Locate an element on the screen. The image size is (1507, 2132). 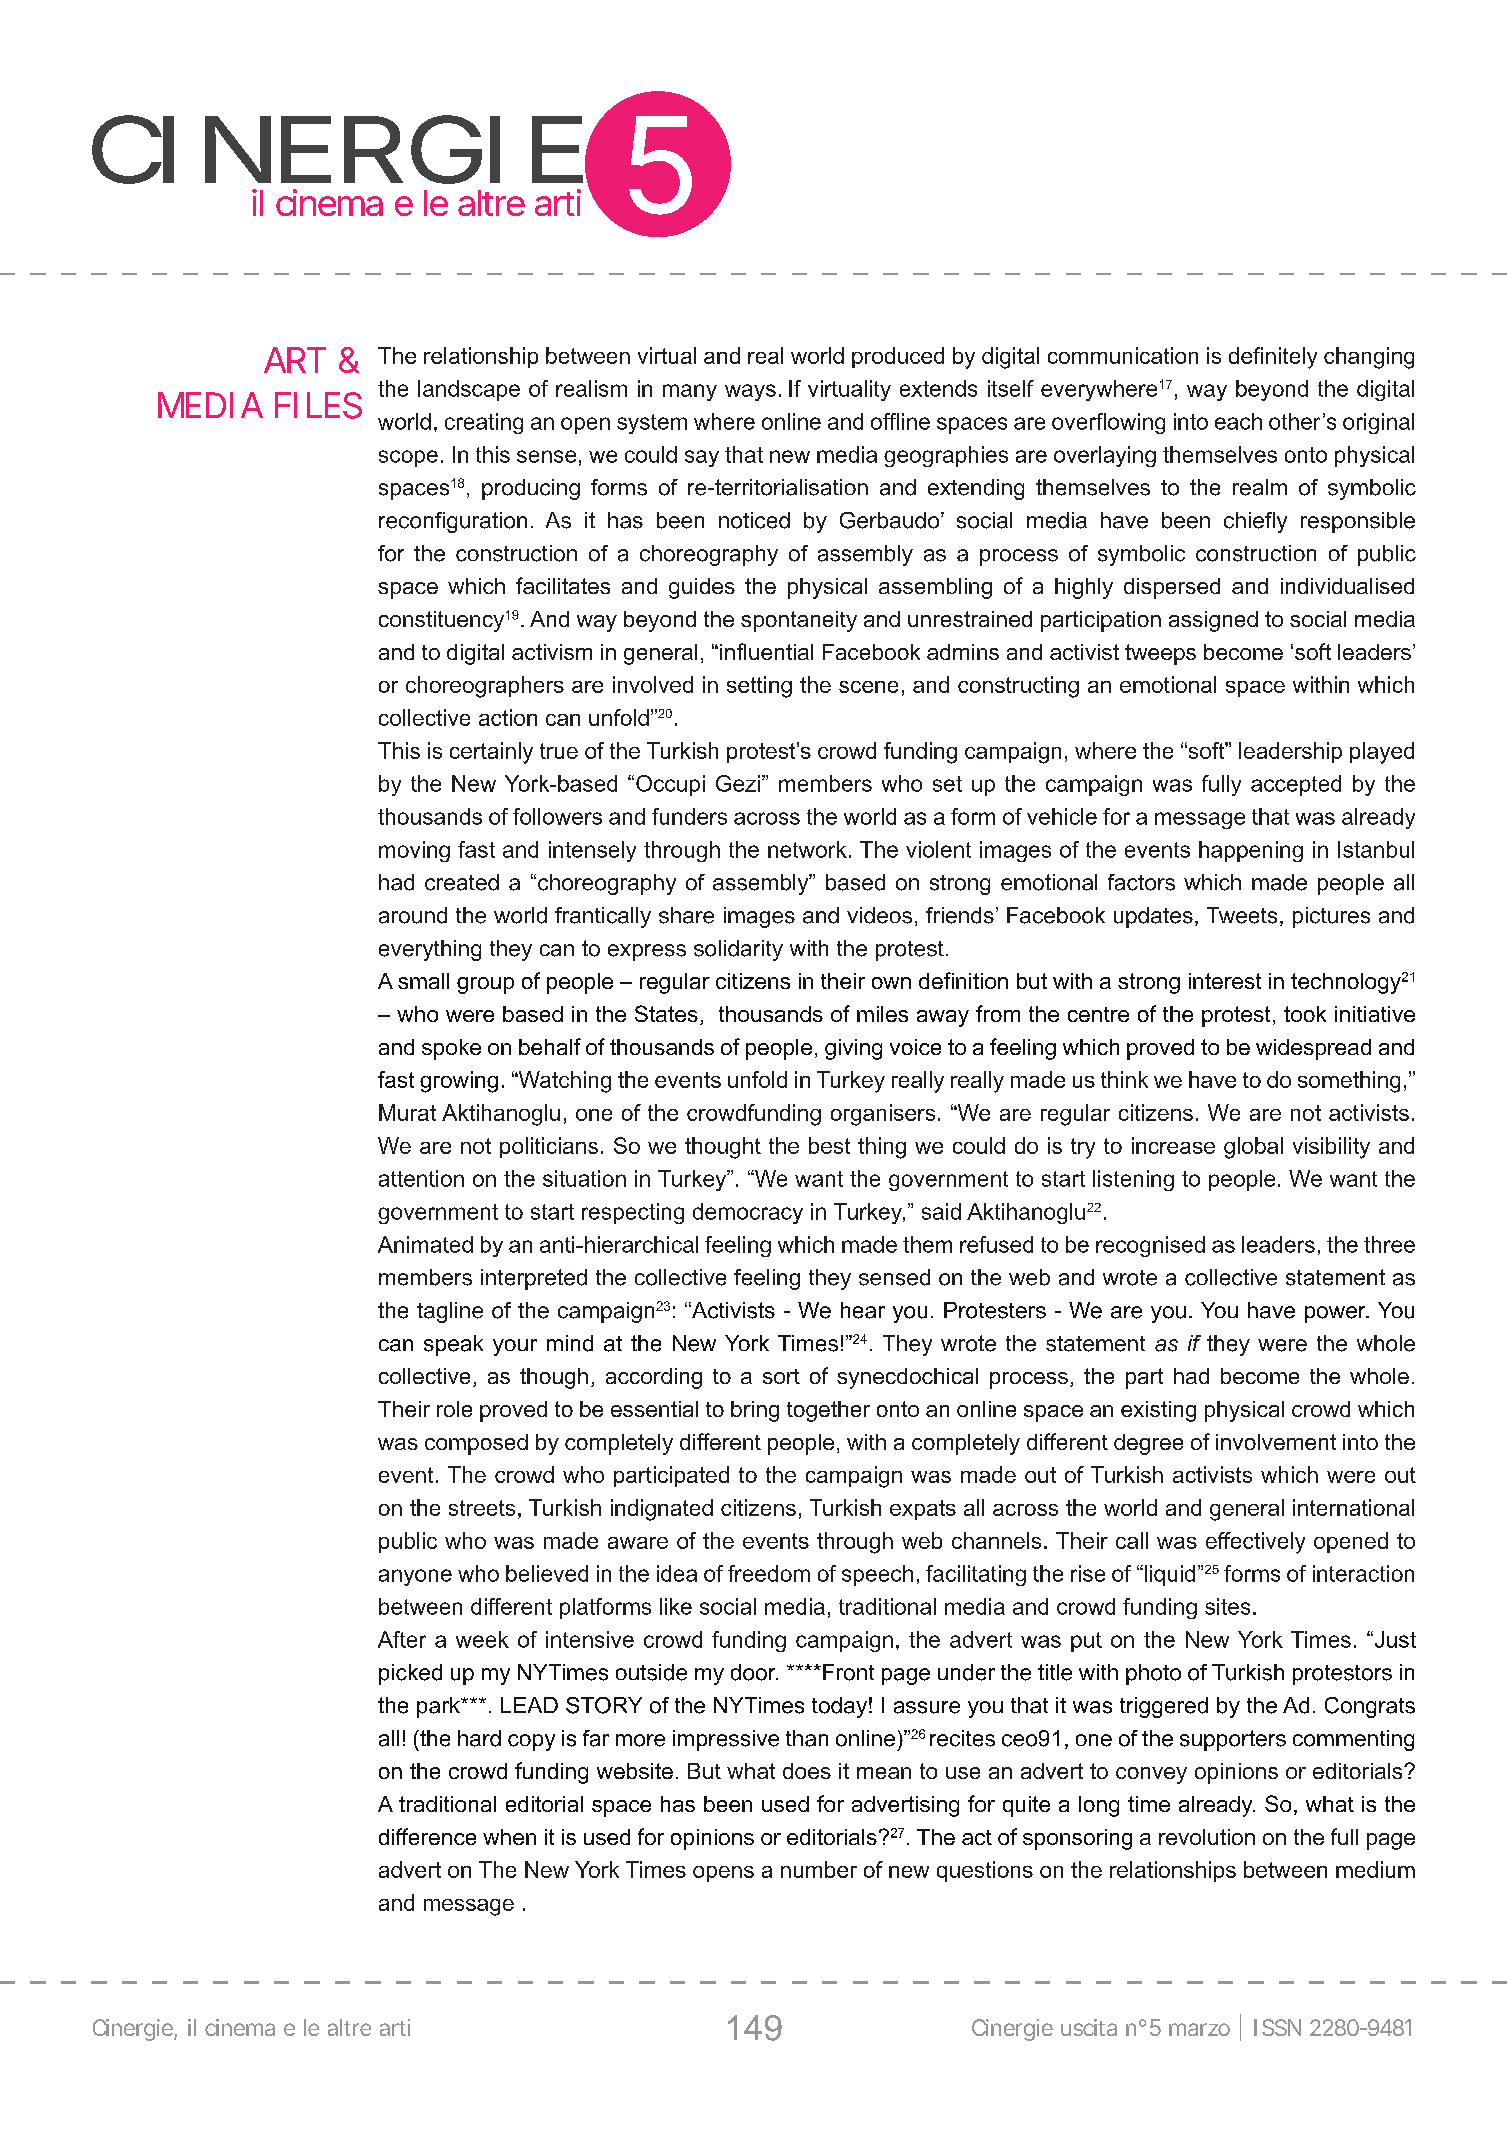
when is located at coordinates (509, 1837).
